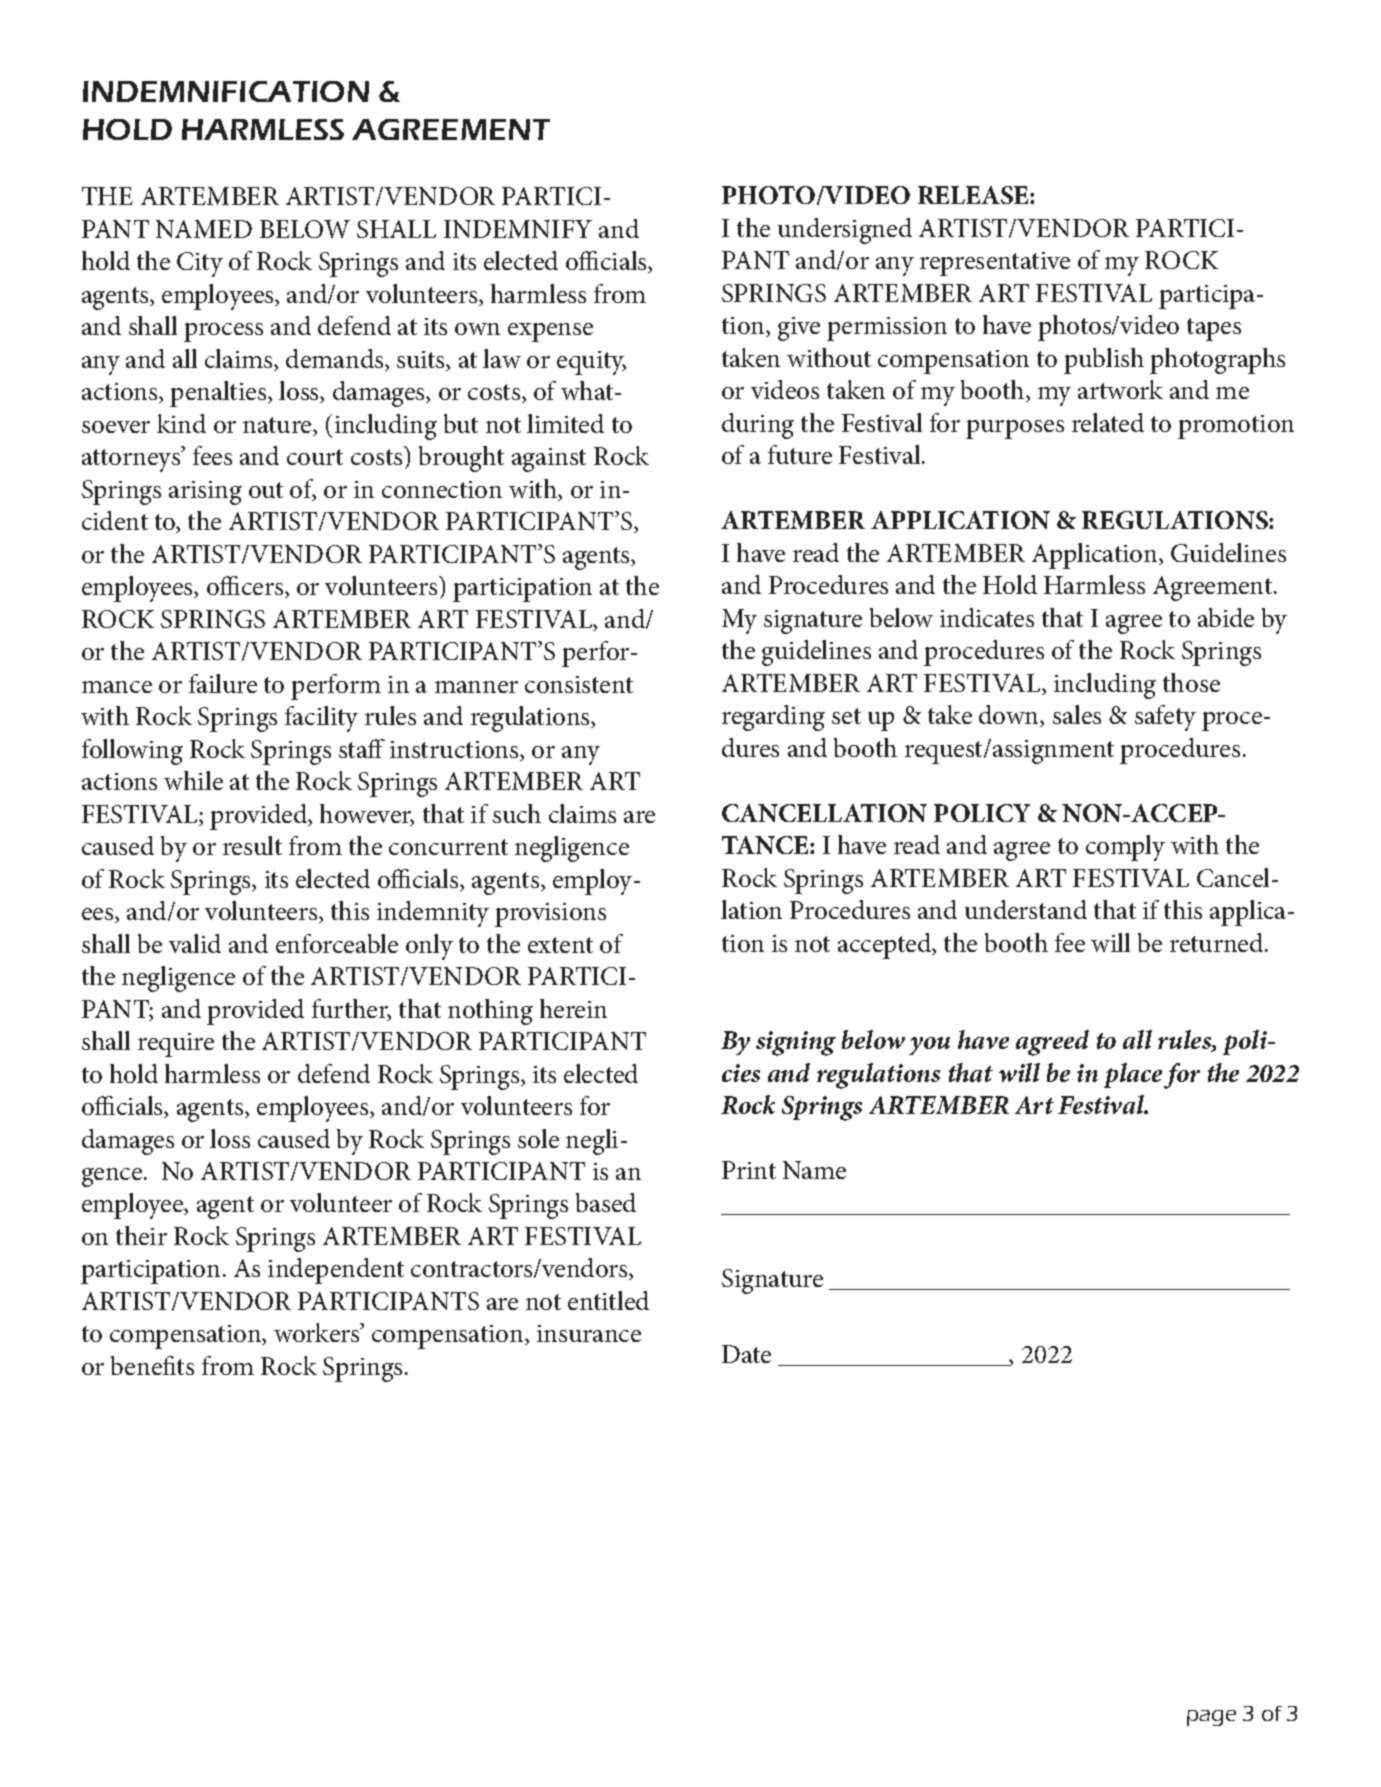  What do you see at coordinates (773, 718) in the screenshot?
I see `regarding` at bounding box center [773, 718].
